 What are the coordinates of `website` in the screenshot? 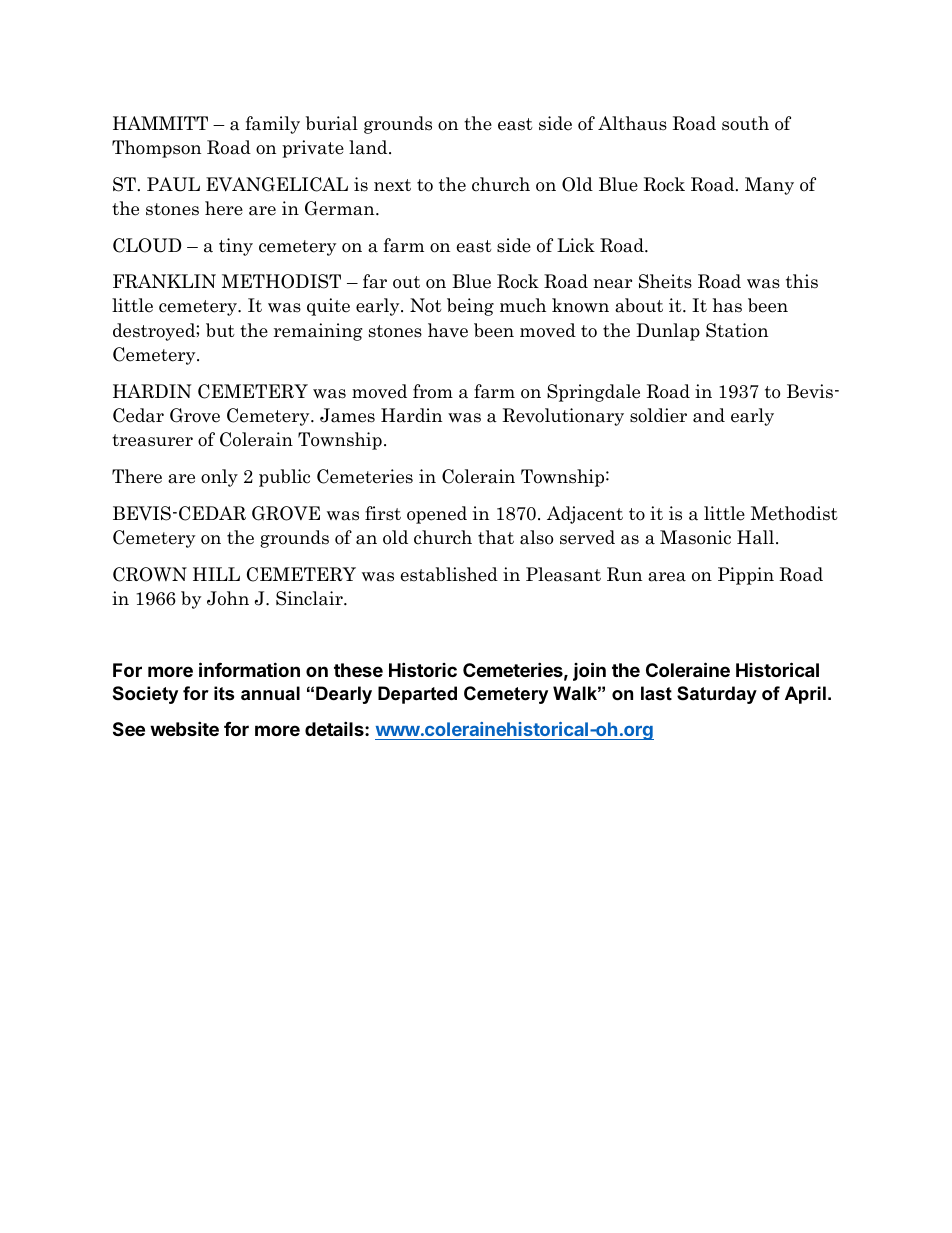 It's located at (184, 728).
